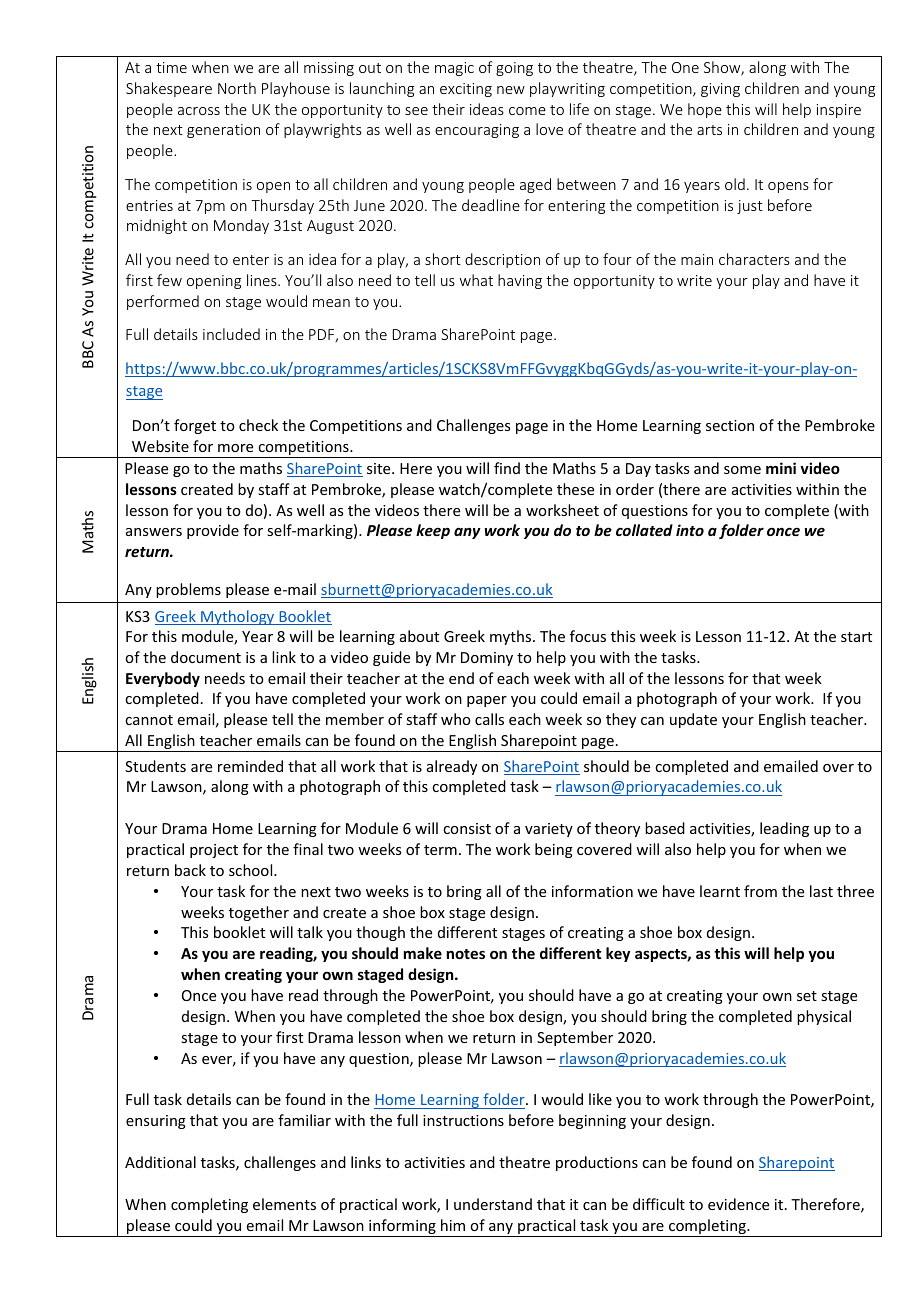 Image resolution: width=924 pixels, height=1308 pixels. Describe the element at coordinates (237, 88) in the screenshot. I see `North` at that location.
